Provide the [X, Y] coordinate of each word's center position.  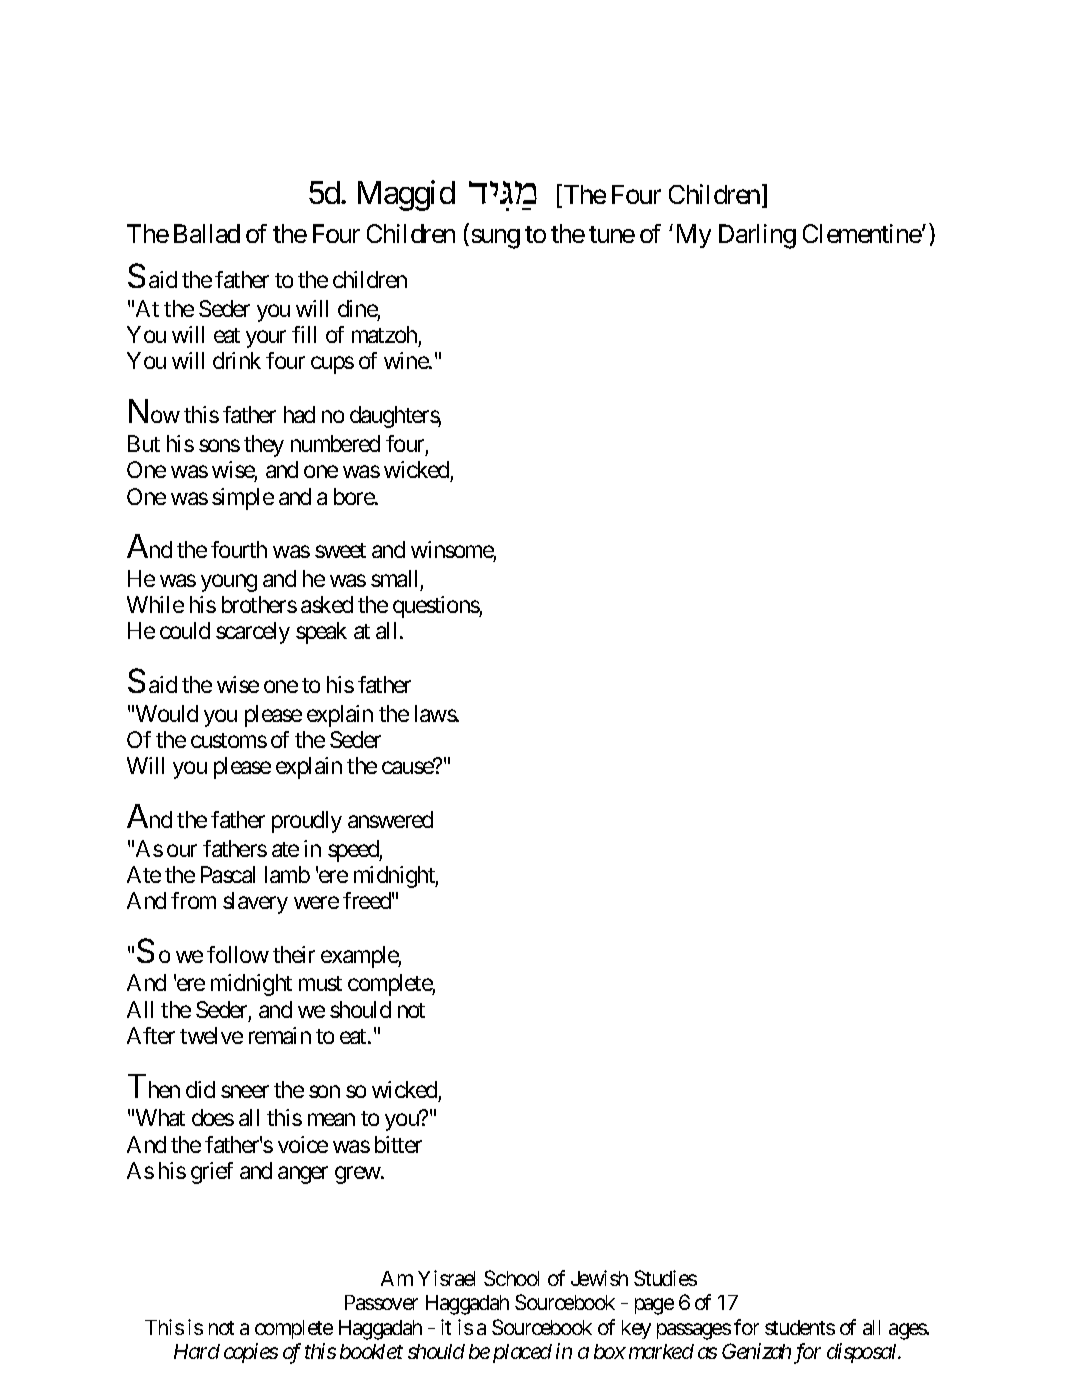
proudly [307, 822]
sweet [340, 550]
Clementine [862, 233]
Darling [757, 236]
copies [251, 1353]
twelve [211, 1035]
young [229, 583]
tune [612, 234]
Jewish [599, 1278]
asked [327, 604]
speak [321, 633]
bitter [398, 1144]
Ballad [207, 233]
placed [522, 1353]
